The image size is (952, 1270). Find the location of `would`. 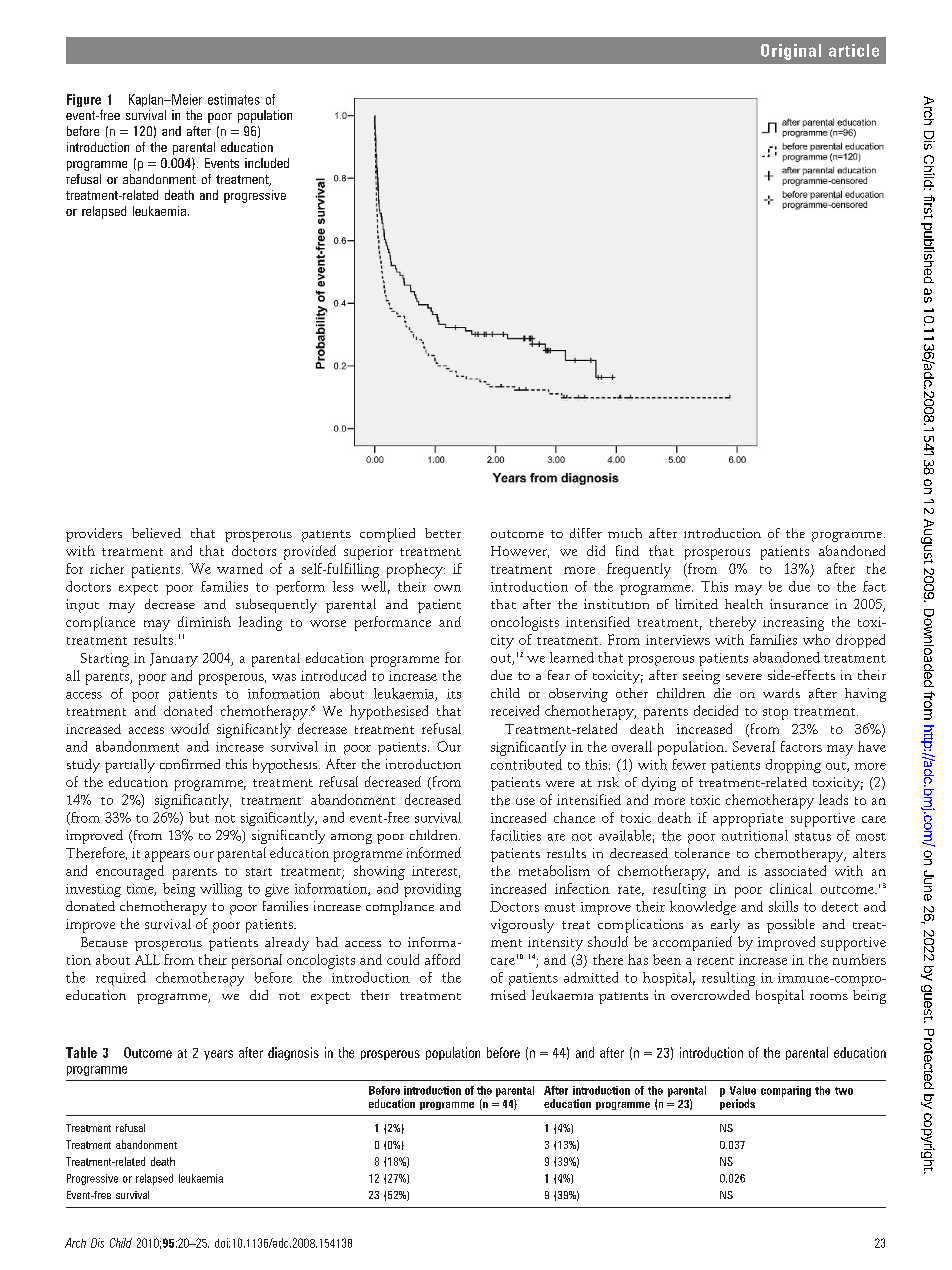

would is located at coordinates (190, 728).
